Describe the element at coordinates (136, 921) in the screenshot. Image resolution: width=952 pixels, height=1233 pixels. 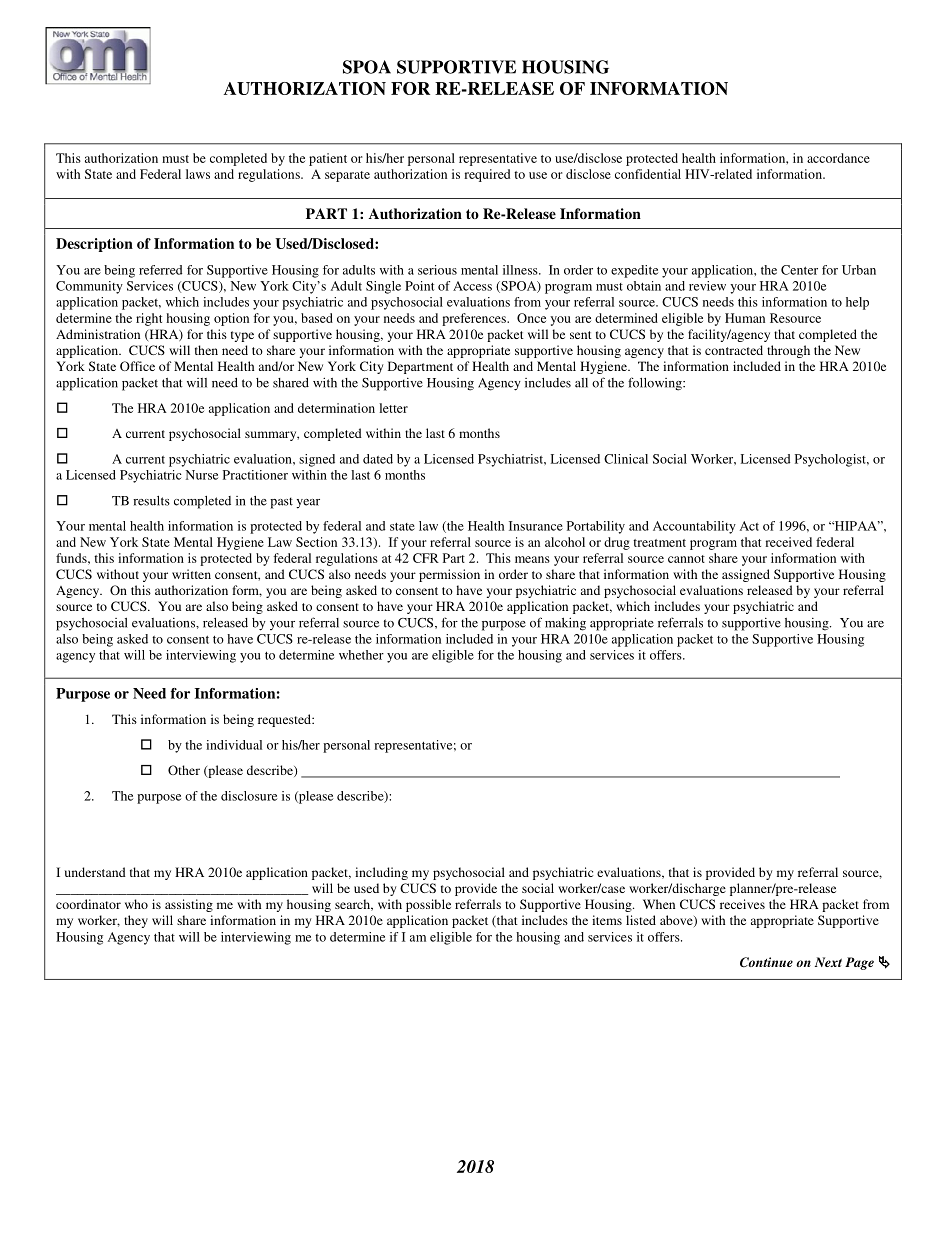
I see `they` at that location.
